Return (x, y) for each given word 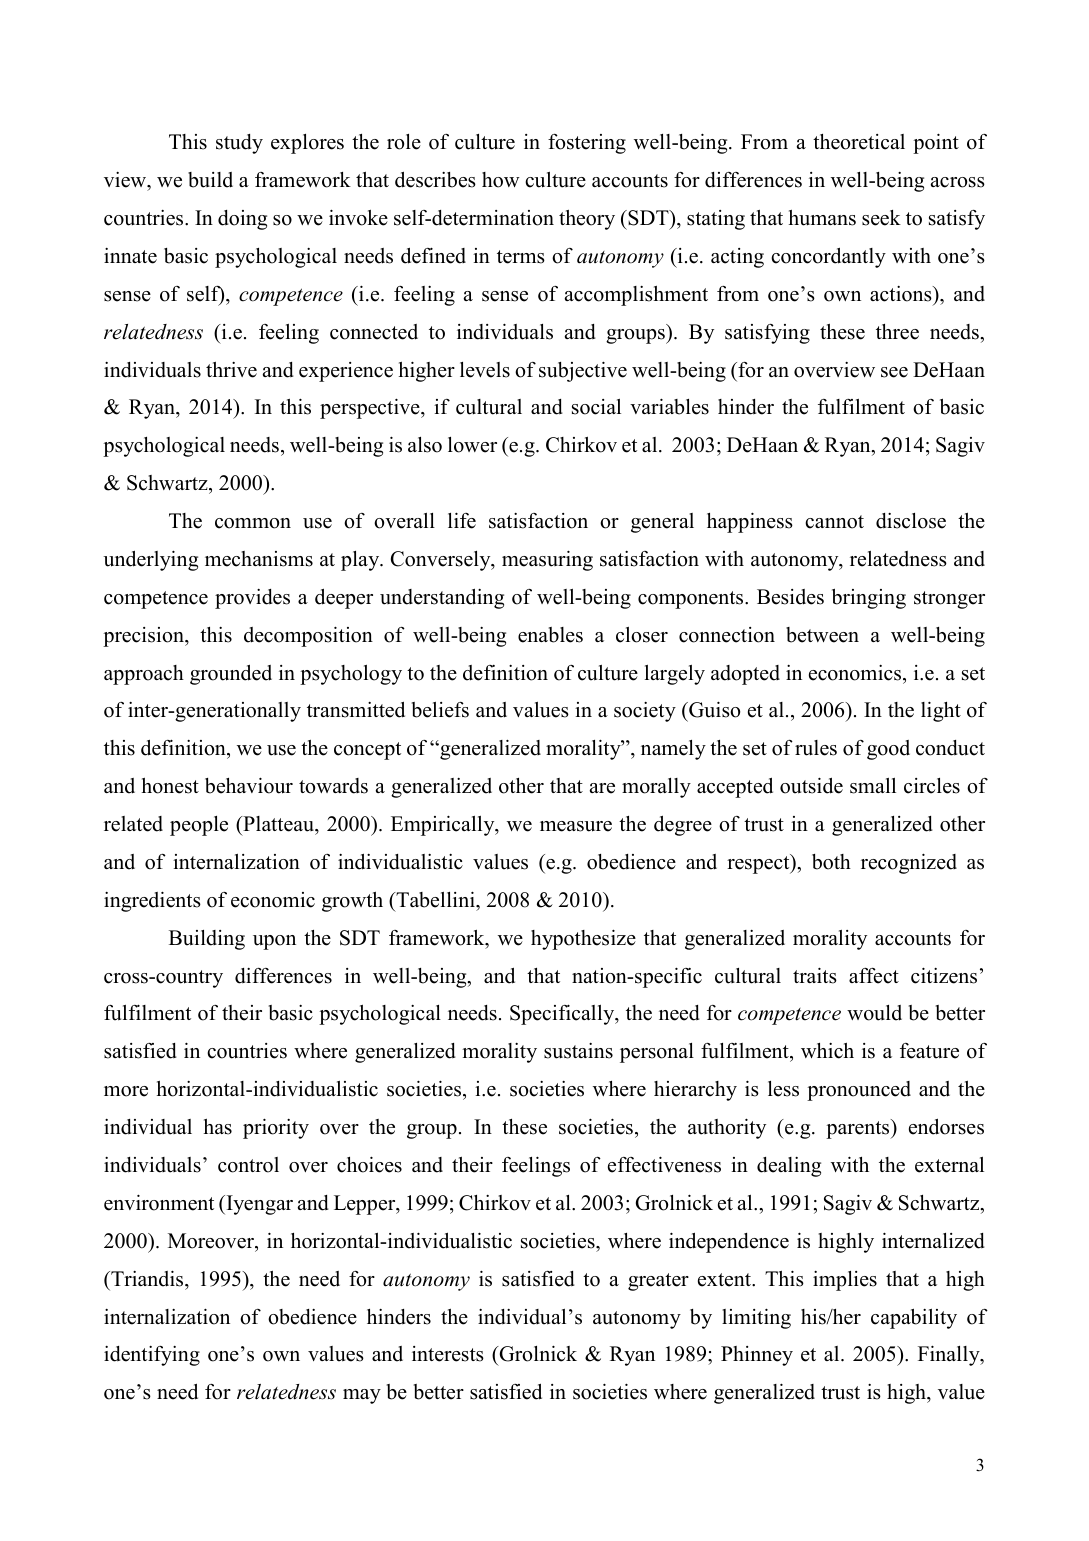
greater (658, 1282)
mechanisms (259, 559)
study (239, 144)
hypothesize (583, 939)
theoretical (859, 142)
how (501, 180)
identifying (152, 1356)
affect (874, 976)
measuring (547, 560)
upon (274, 942)
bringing (869, 599)
